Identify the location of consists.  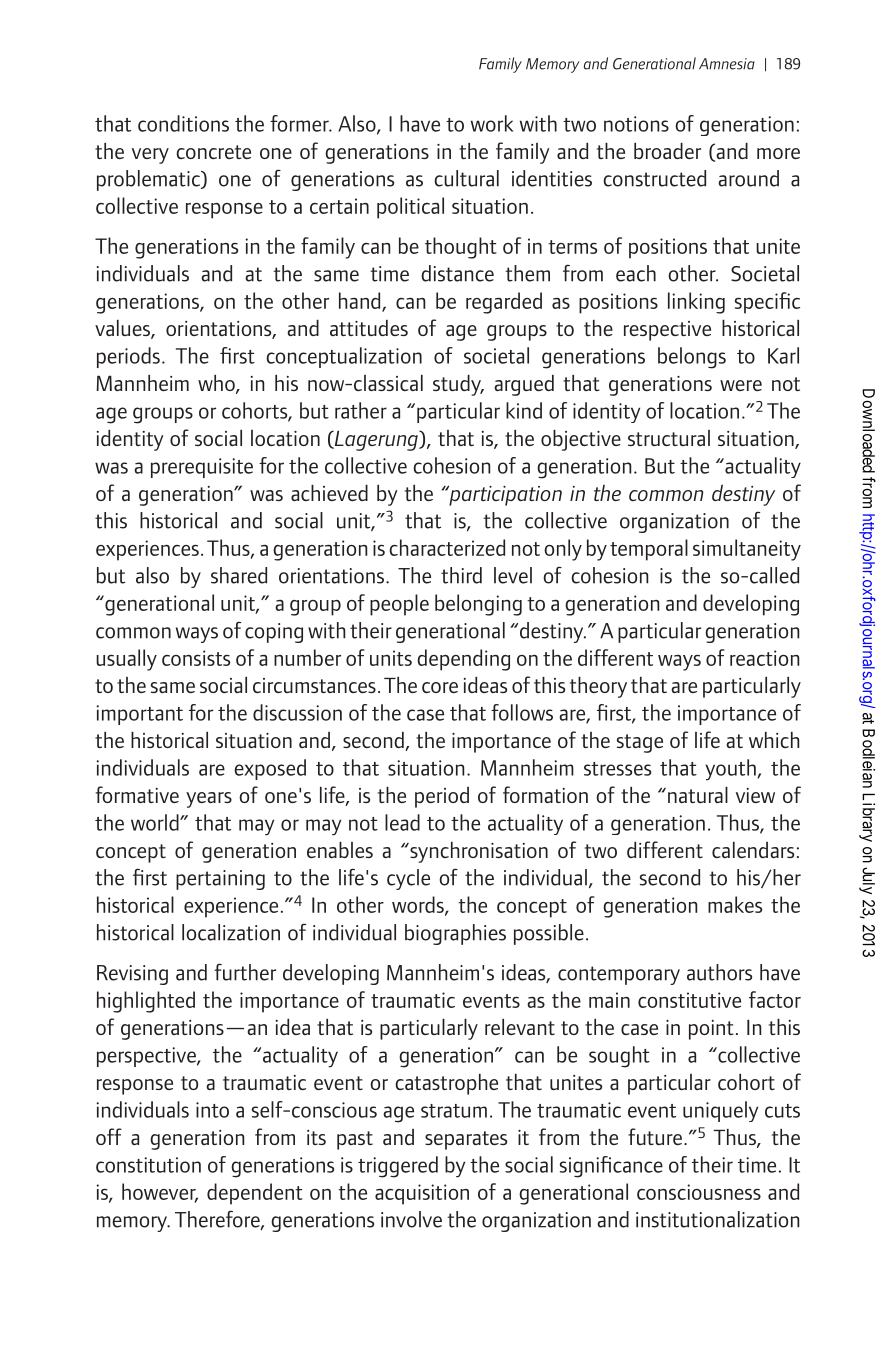
(196, 658).
